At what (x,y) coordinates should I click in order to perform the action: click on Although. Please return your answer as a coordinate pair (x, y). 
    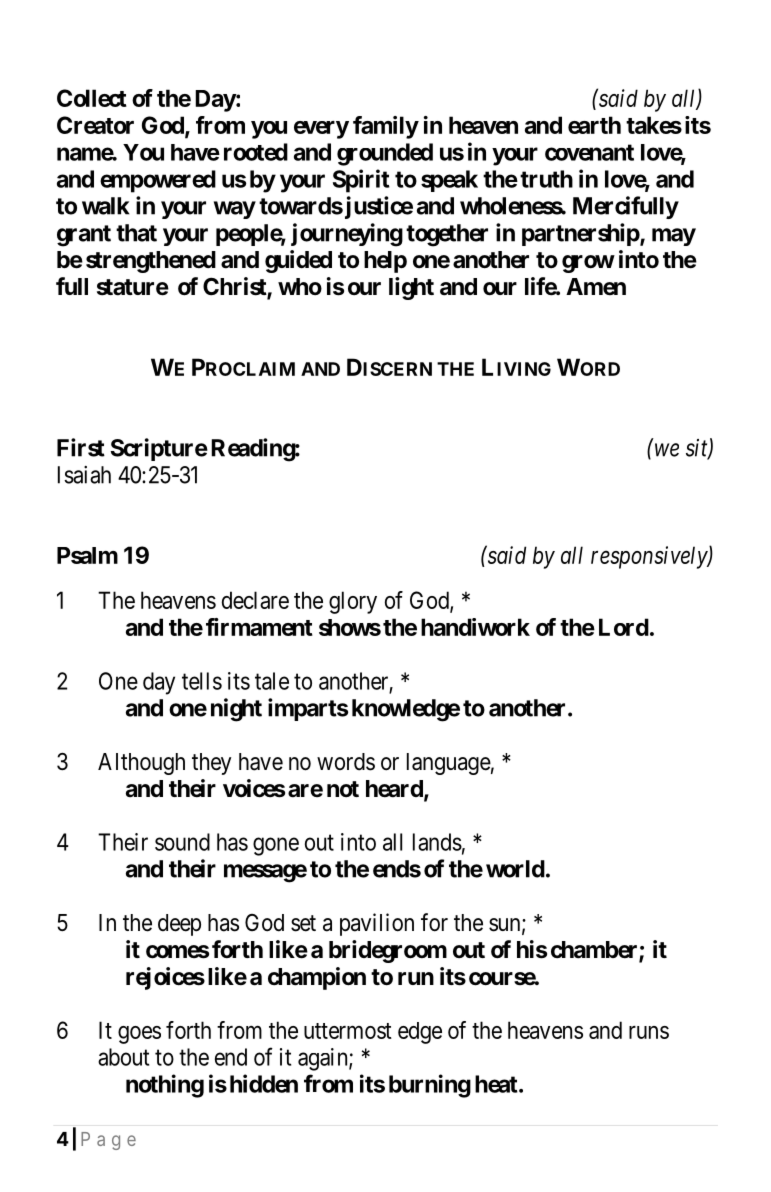
    Looking at the image, I should click on (141, 764).
